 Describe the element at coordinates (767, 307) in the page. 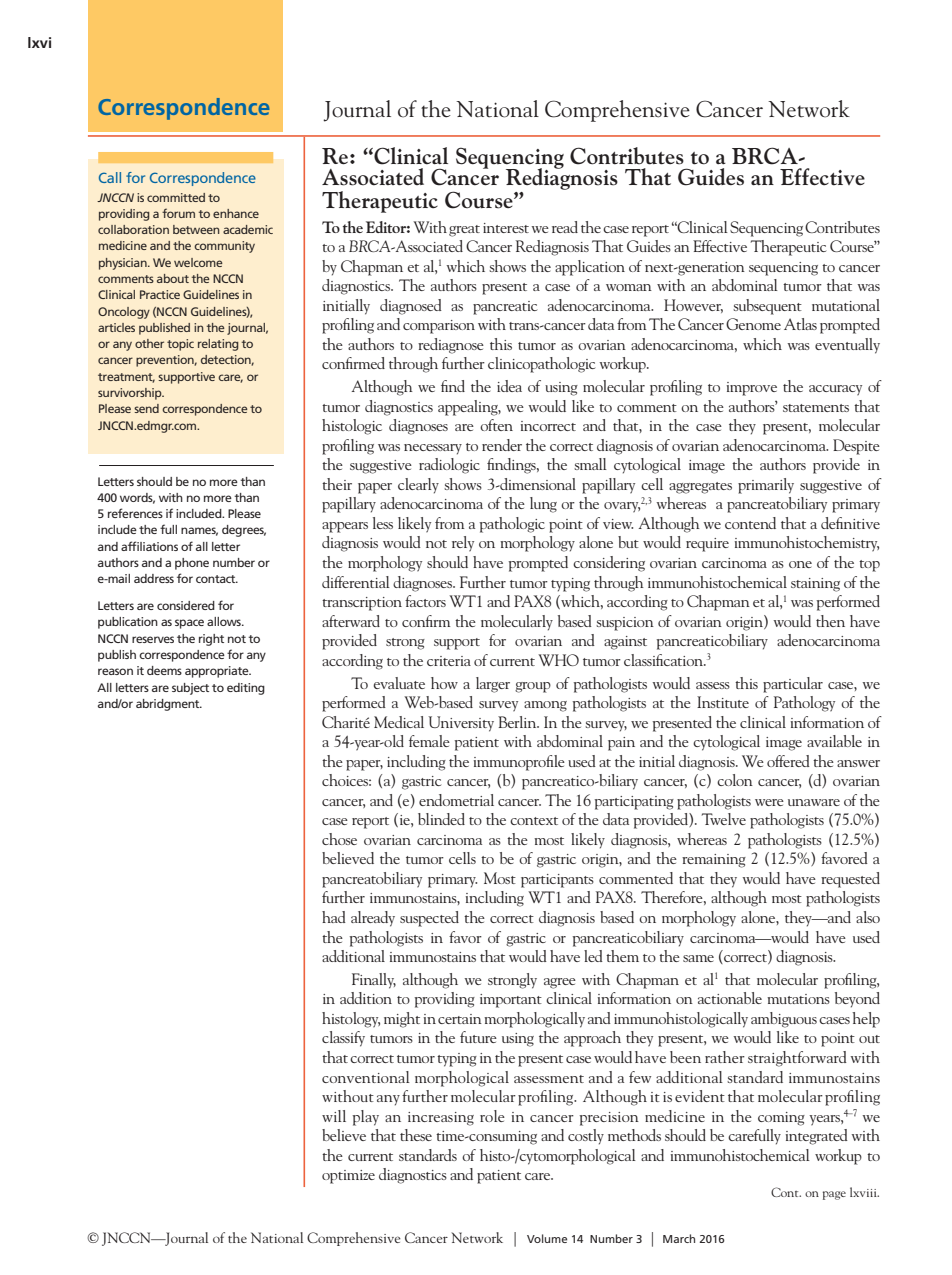

I see `subsequent` at that location.
